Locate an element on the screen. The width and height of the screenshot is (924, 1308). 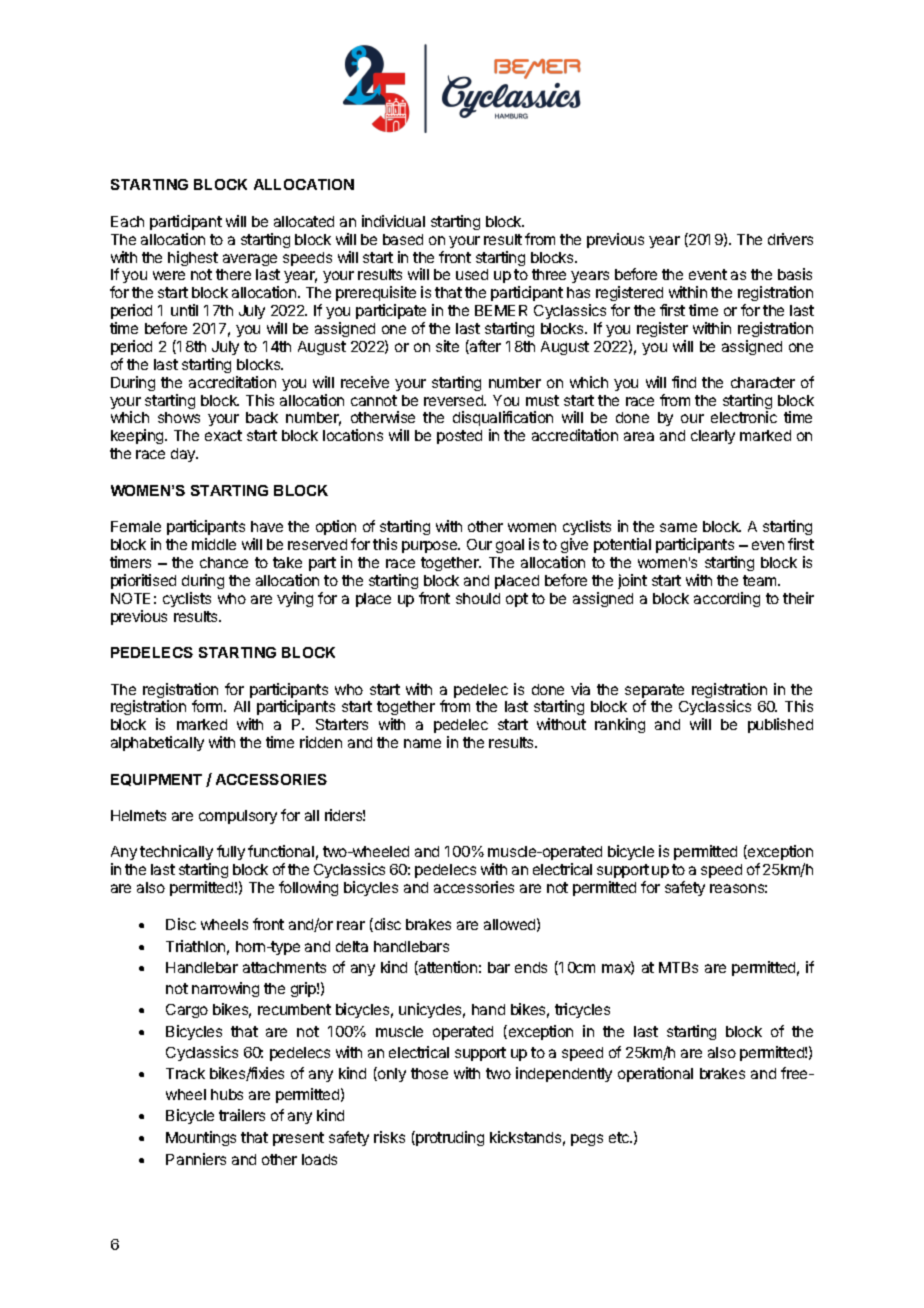
etc is located at coordinates (620, 1137).
